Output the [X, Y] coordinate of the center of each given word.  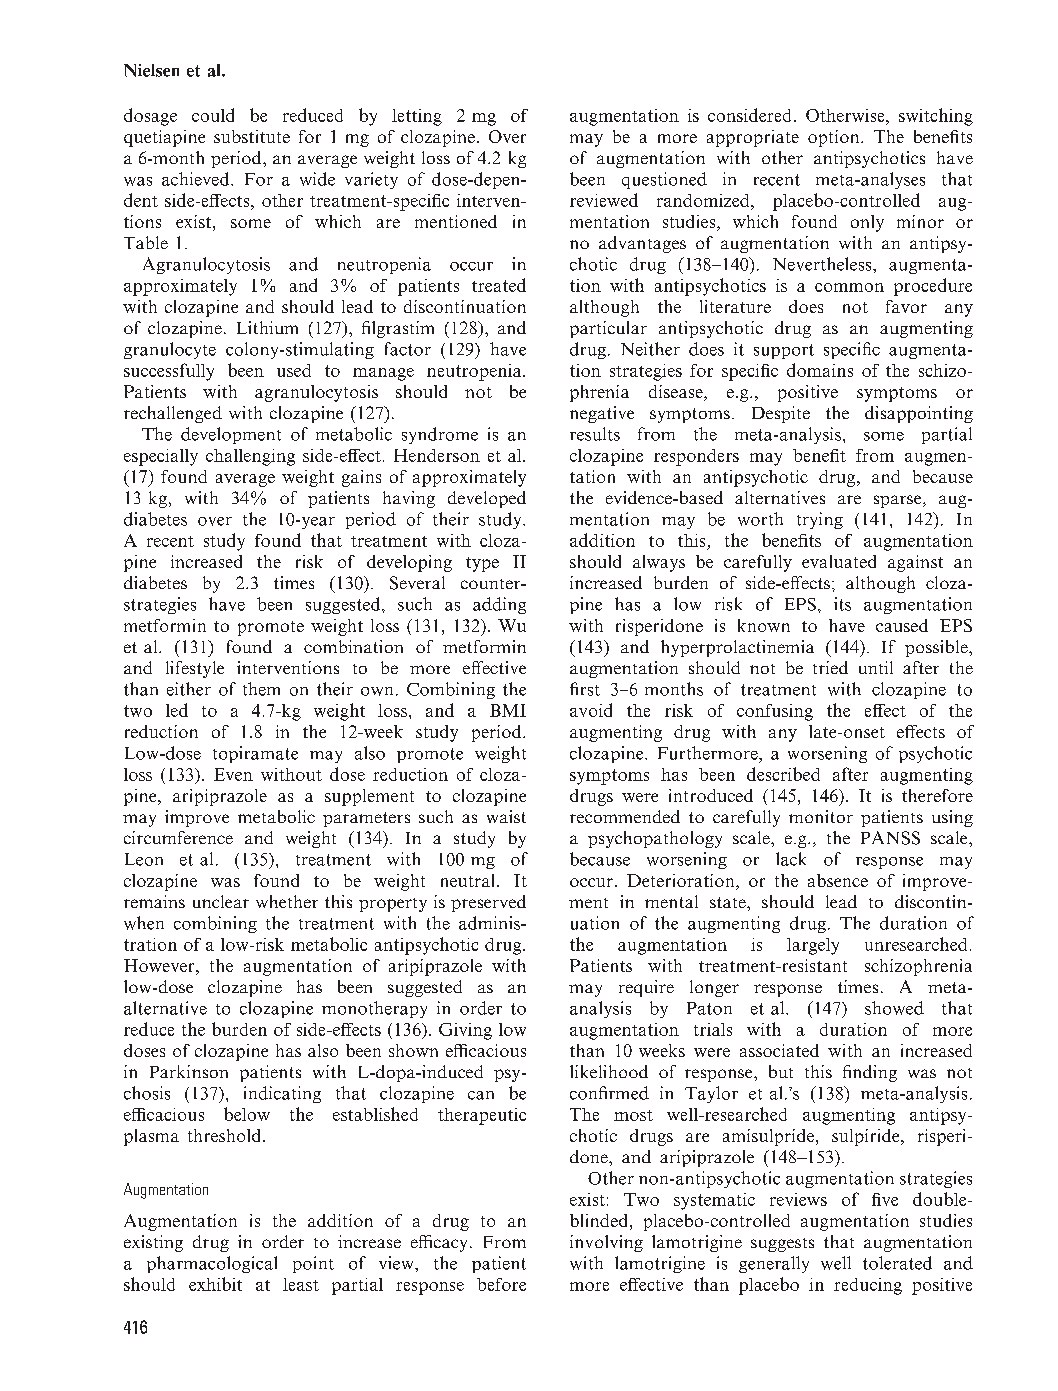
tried [830, 667]
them [261, 689]
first [585, 689]
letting [417, 117]
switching [936, 117]
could [213, 115]
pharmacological [212, 1264]
